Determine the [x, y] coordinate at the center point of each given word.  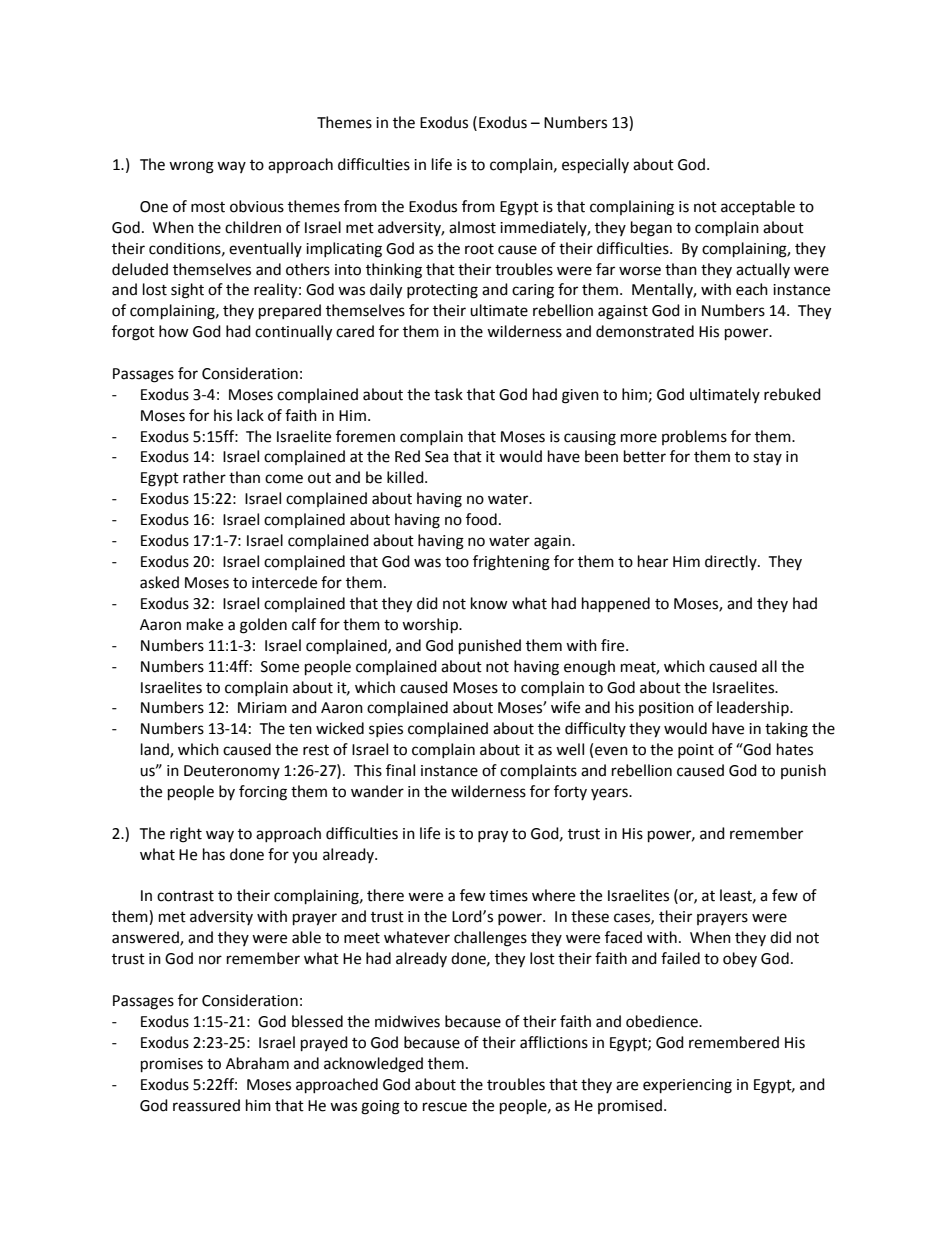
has [214, 854]
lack [250, 415]
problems [694, 437]
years [610, 794]
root [479, 249]
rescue [445, 1107]
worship [431, 626]
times [508, 896]
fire [614, 645]
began [651, 229]
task [448, 394]
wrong [191, 167]
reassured [206, 1105]
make [205, 624]
